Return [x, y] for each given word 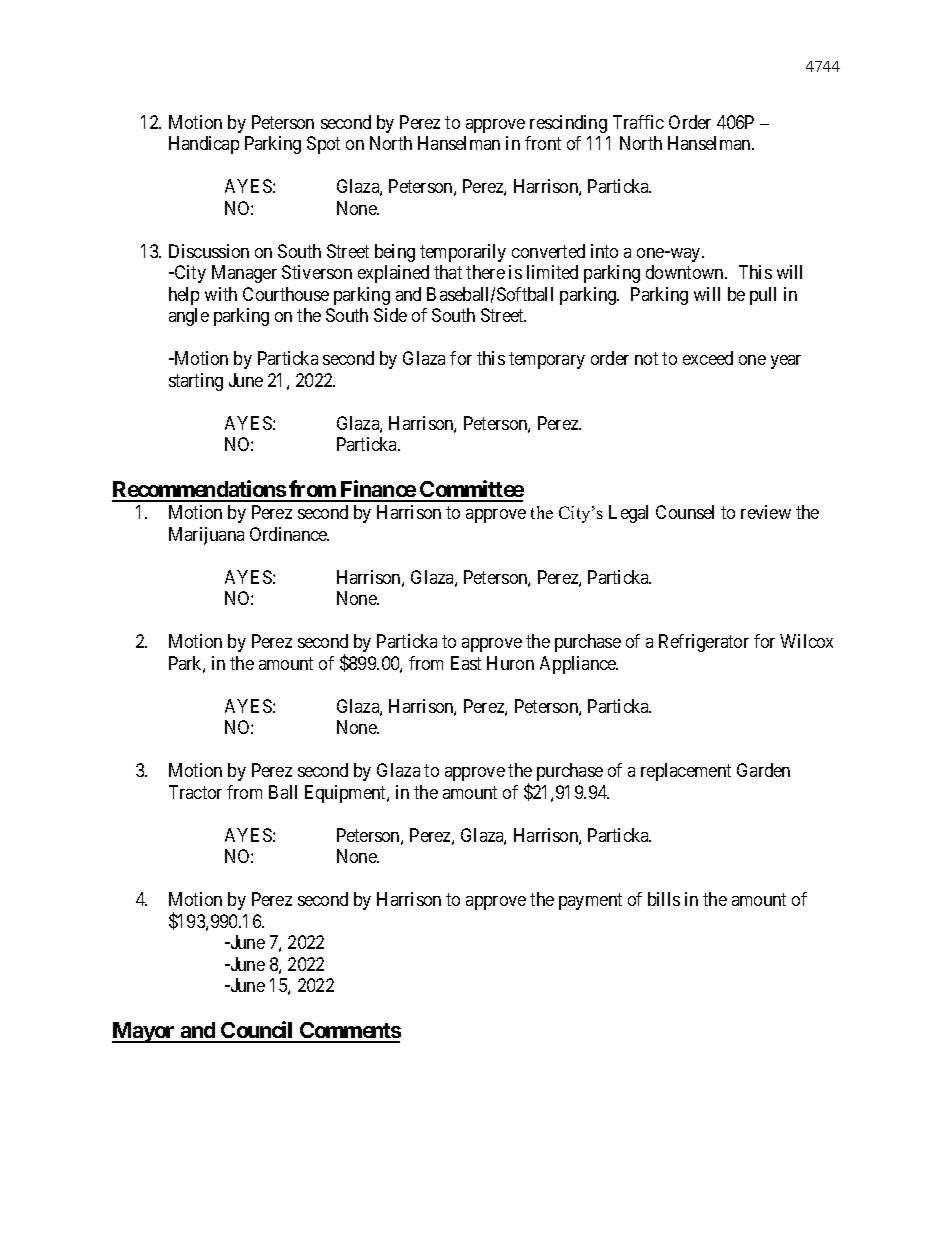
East [466, 663]
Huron [510, 663]
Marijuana [206, 536]
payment [590, 901]
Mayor [144, 1032]
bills [664, 899]
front [543, 143]
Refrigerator [704, 643]
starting [196, 382]
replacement [686, 772]
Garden [763, 770]
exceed [708, 358]
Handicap [204, 145]
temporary [547, 361]
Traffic [638, 122]
